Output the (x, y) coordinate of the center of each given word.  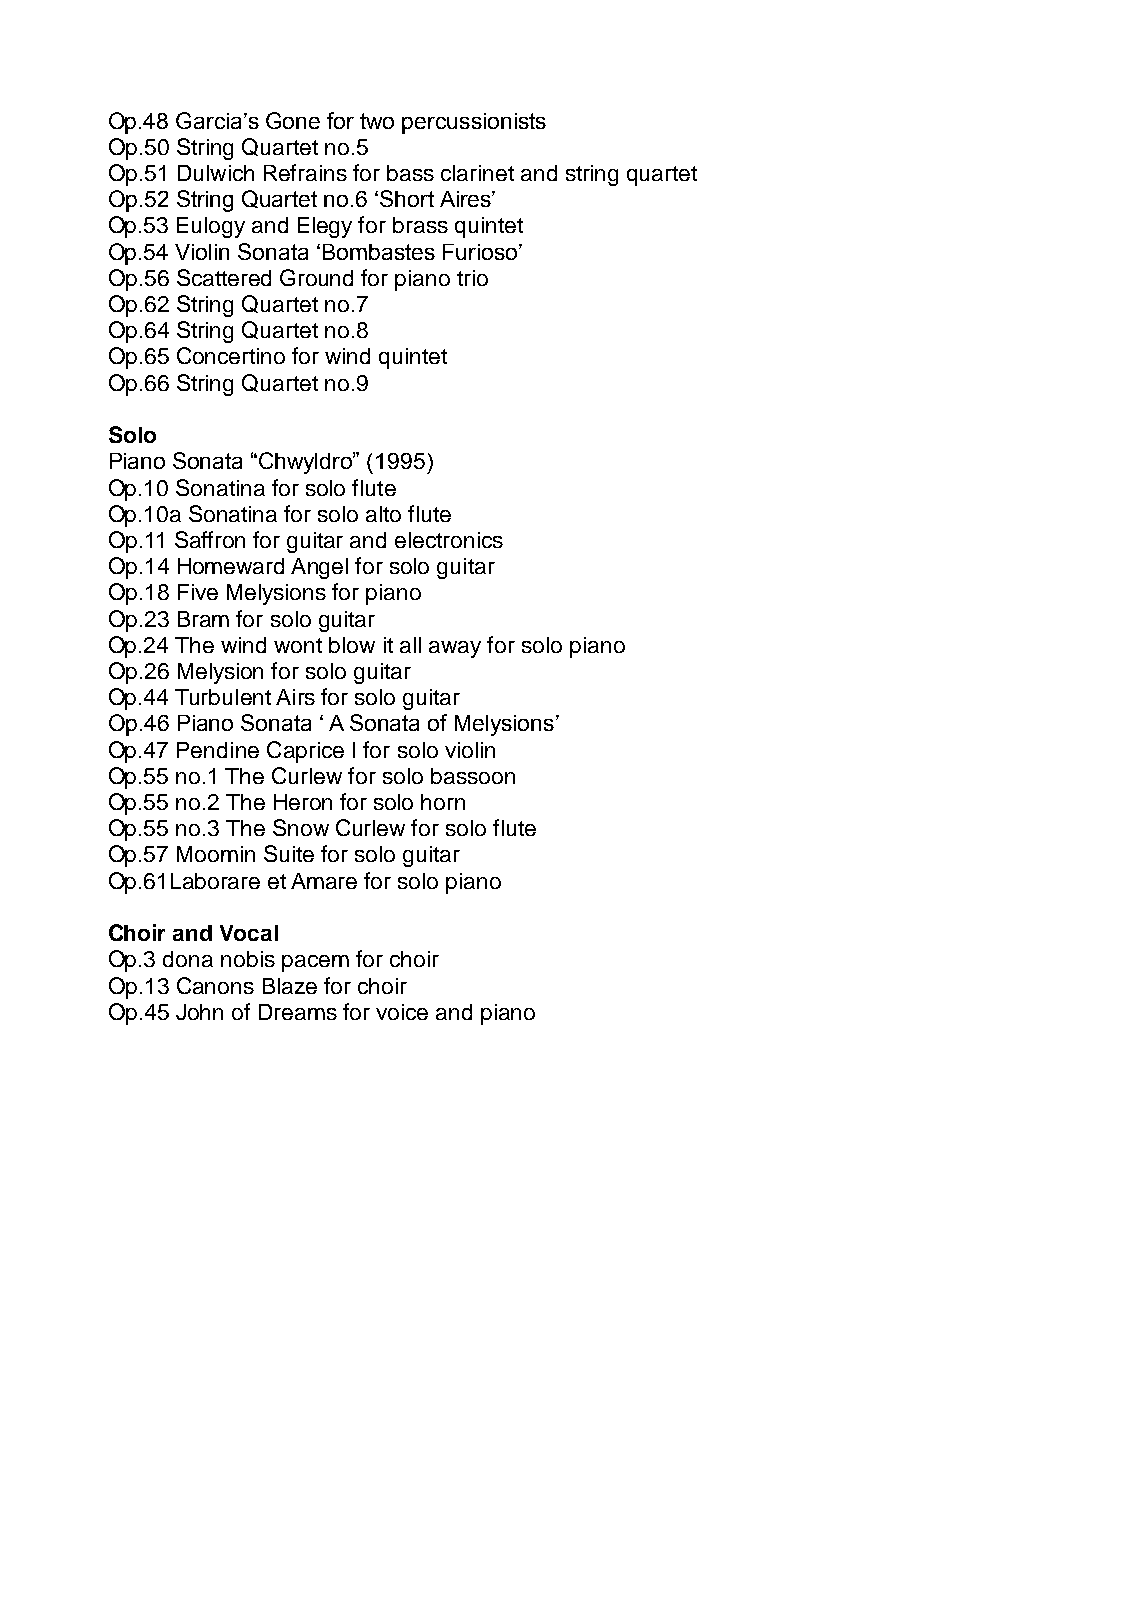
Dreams (298, 1012)
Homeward (231, 566)
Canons (215, 985)
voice (402, 1012)
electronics (449, 540)
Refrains (305, 172)
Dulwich (216, 173)
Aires (466, 199)
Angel (319, 568)
